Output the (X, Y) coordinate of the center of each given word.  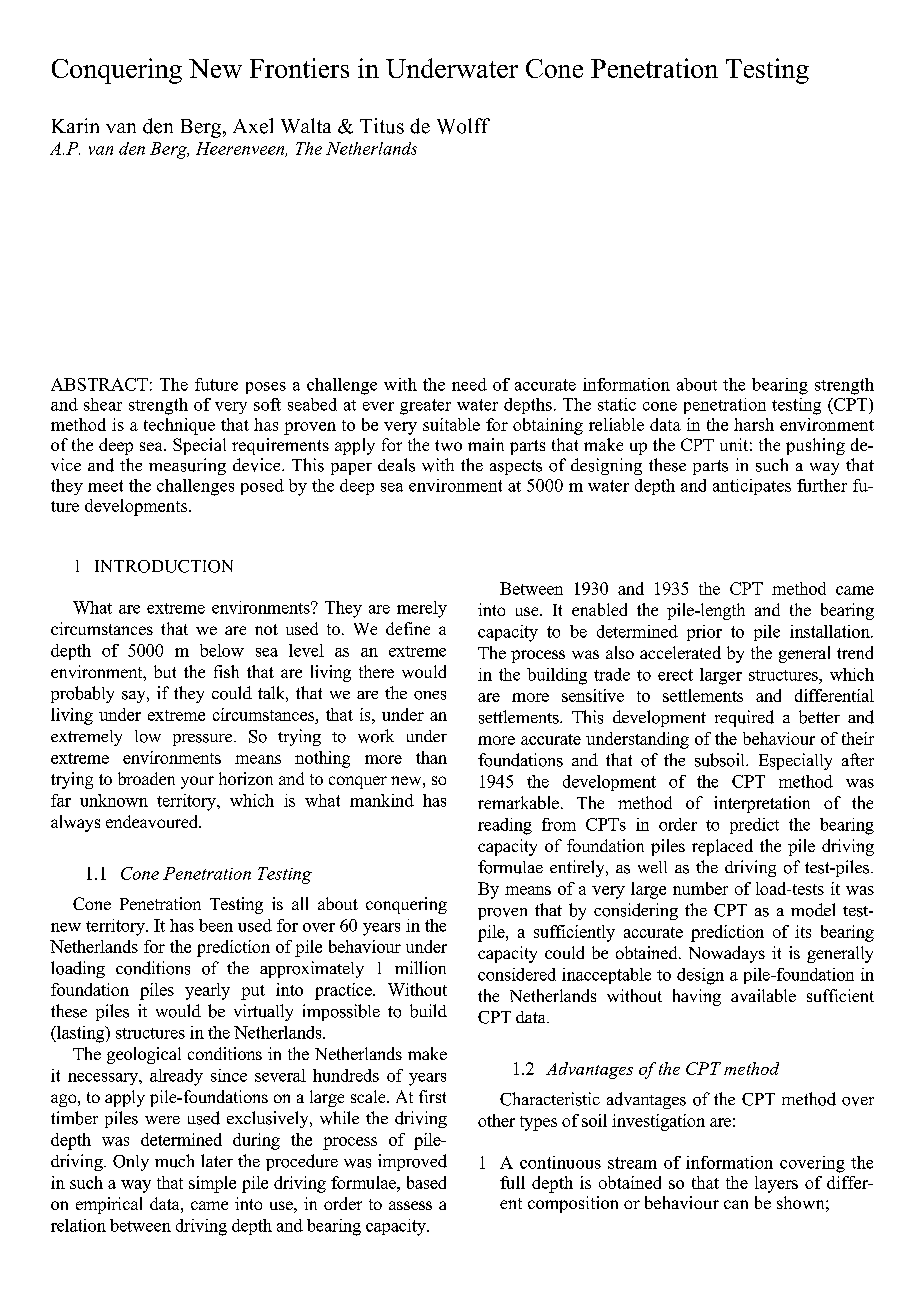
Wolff (463, 126)
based (426, 1182)
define (408, 628)
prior (704, 633)
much (174, 1161)
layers (776, 1184)
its (803, 931)
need (469, 384)
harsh (754, 424)
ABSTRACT (99, 384)
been (216, 925)
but (165, 671)
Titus (382, 126)
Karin (75, 125)
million (420, 968)
